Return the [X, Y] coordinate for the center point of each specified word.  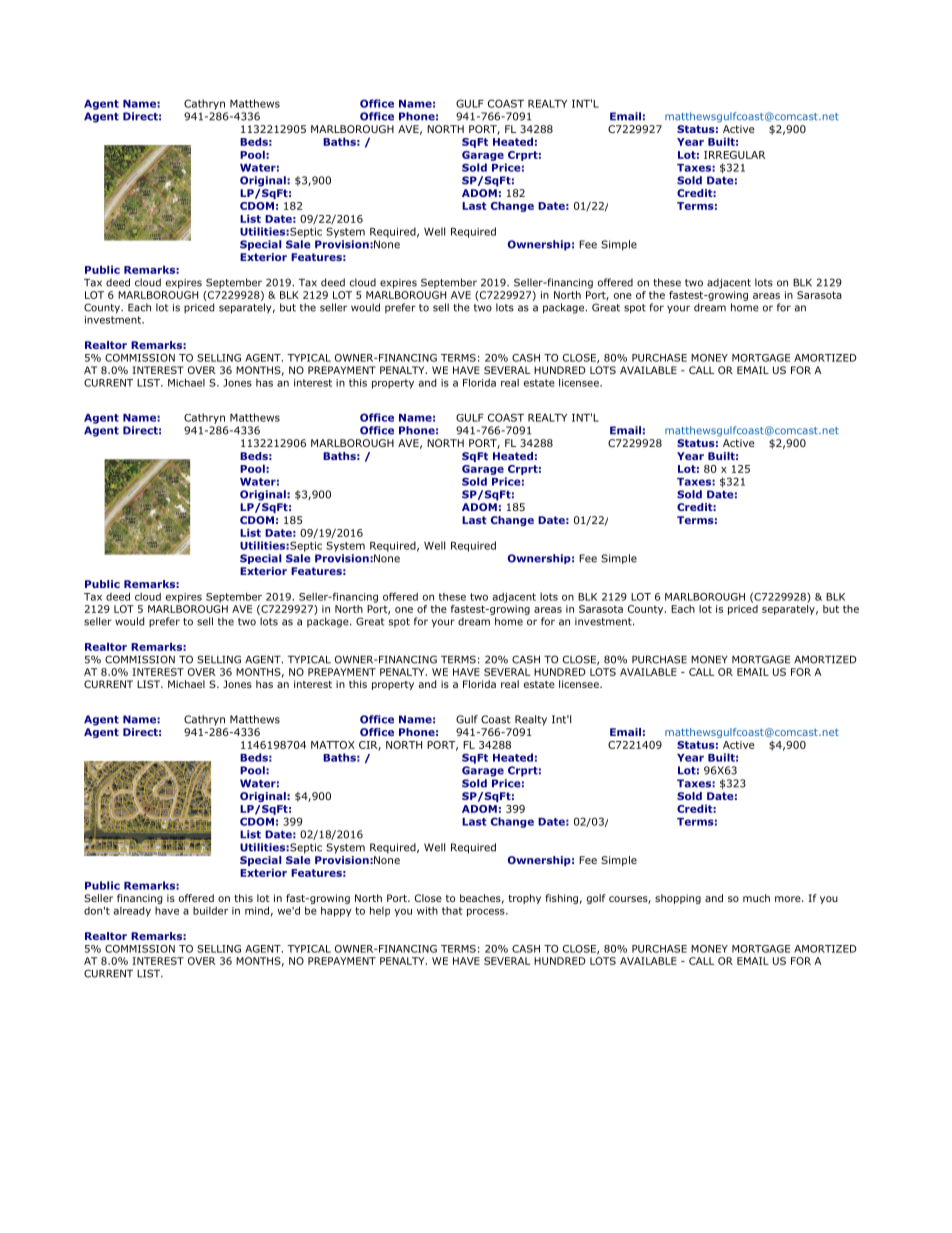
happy [336, 911]
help [380, 911]
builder [210, 911]
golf [596, 899]
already [132, 912]
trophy [524, 899]
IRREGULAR [735, 155]
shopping [678, 899]
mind [257, 910]
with [427, 911]
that [452, 911]
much [756, 898]
